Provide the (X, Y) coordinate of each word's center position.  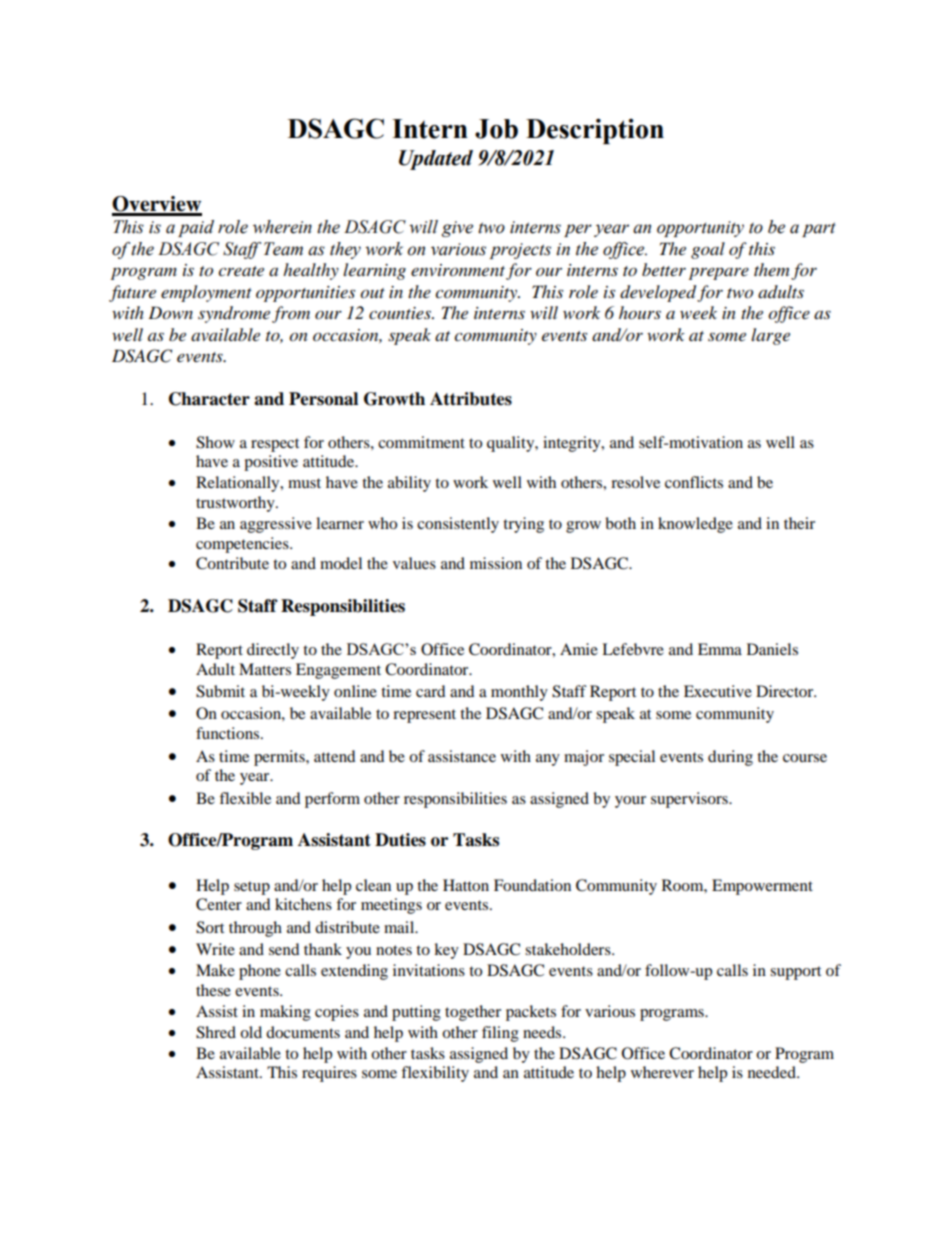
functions (229, 733)
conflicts (694, 482)
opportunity (700, 229)
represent (424, 716)
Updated (436, 160)
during (730, 758)
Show (215, 442)
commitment (421, 442)
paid (196, 228)
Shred (216, 1032)
